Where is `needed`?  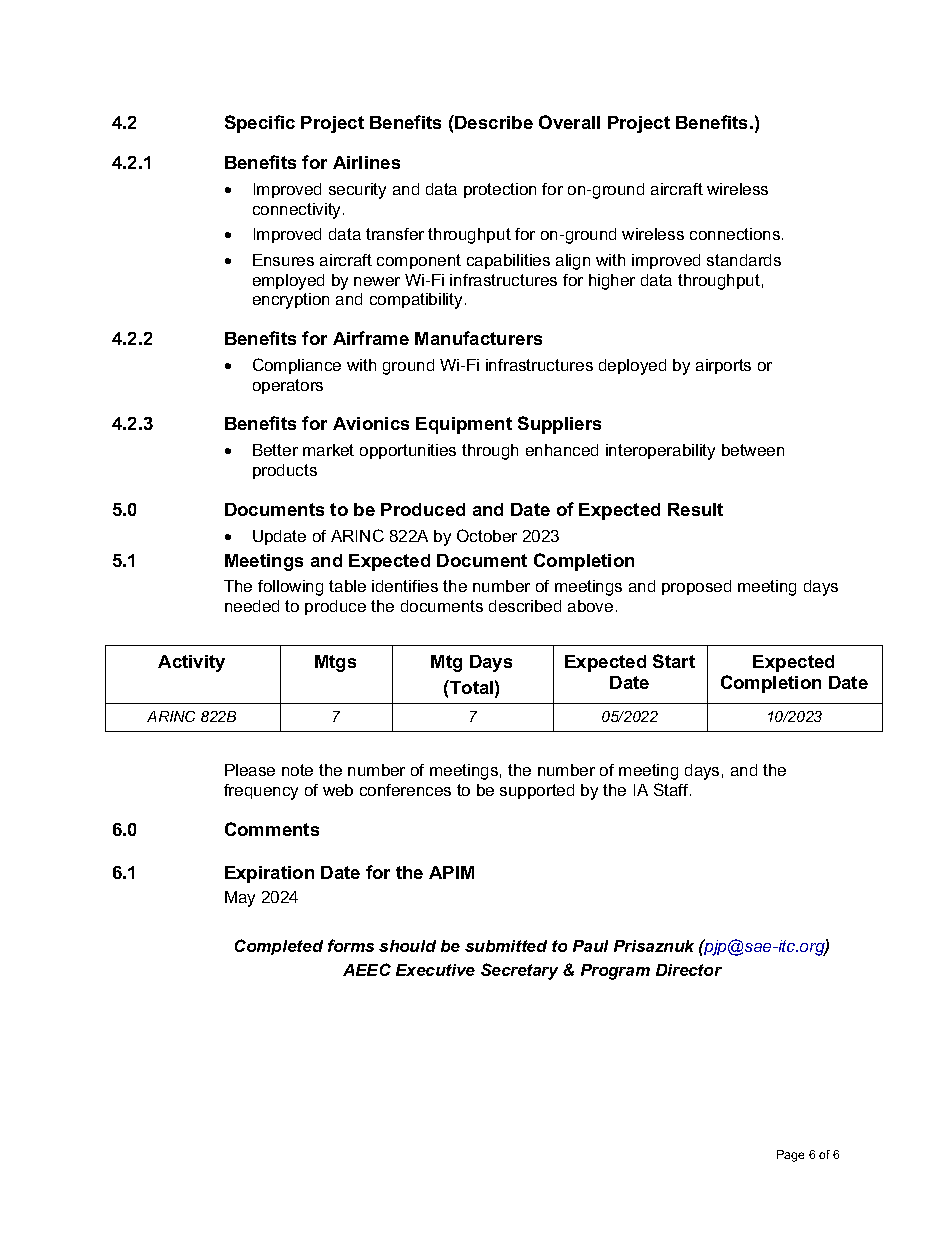
needed is located at coordinates (252, 606).
